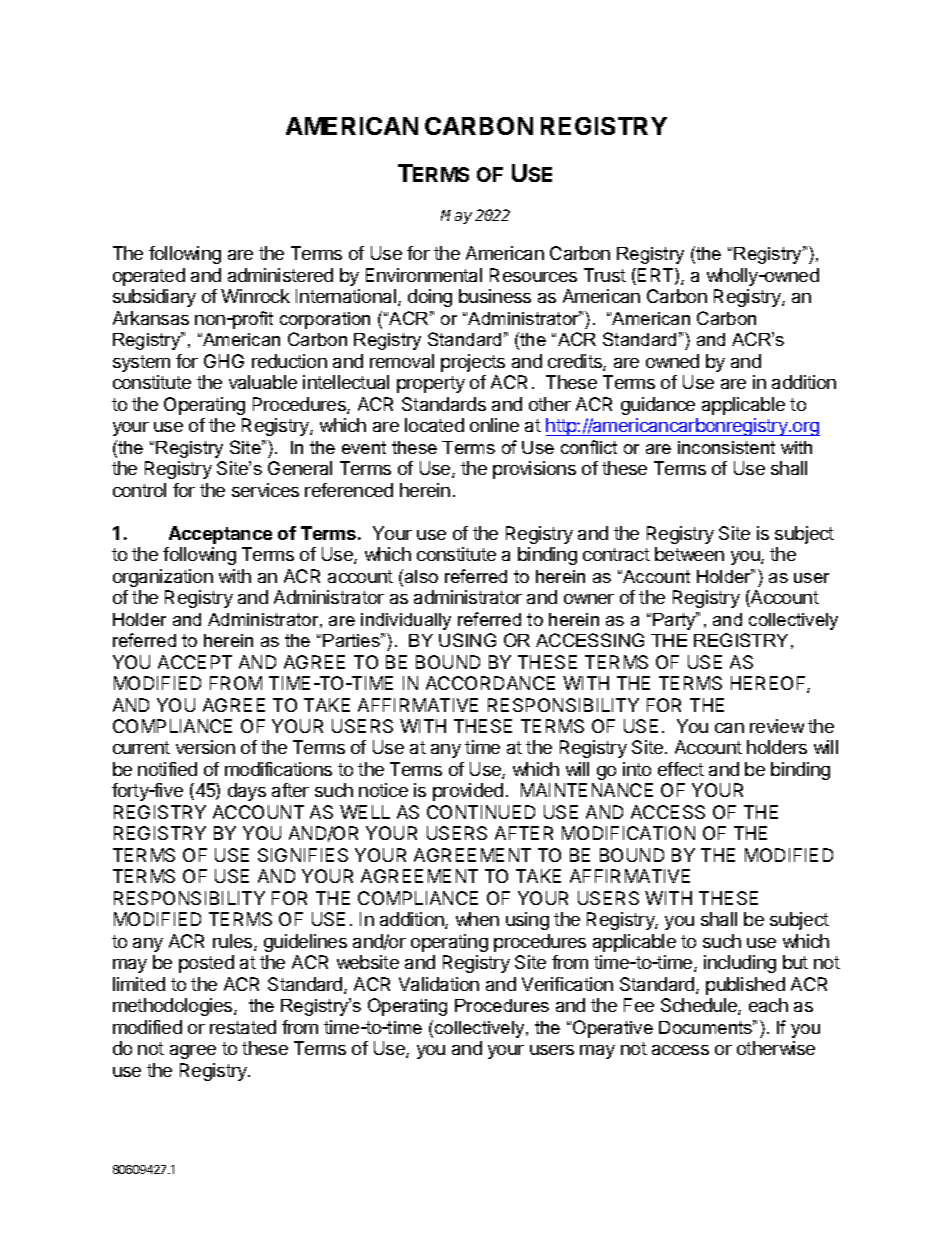  Describe the element at coordinates (726, 447) in the image. I see `inconsistent` at that location.
